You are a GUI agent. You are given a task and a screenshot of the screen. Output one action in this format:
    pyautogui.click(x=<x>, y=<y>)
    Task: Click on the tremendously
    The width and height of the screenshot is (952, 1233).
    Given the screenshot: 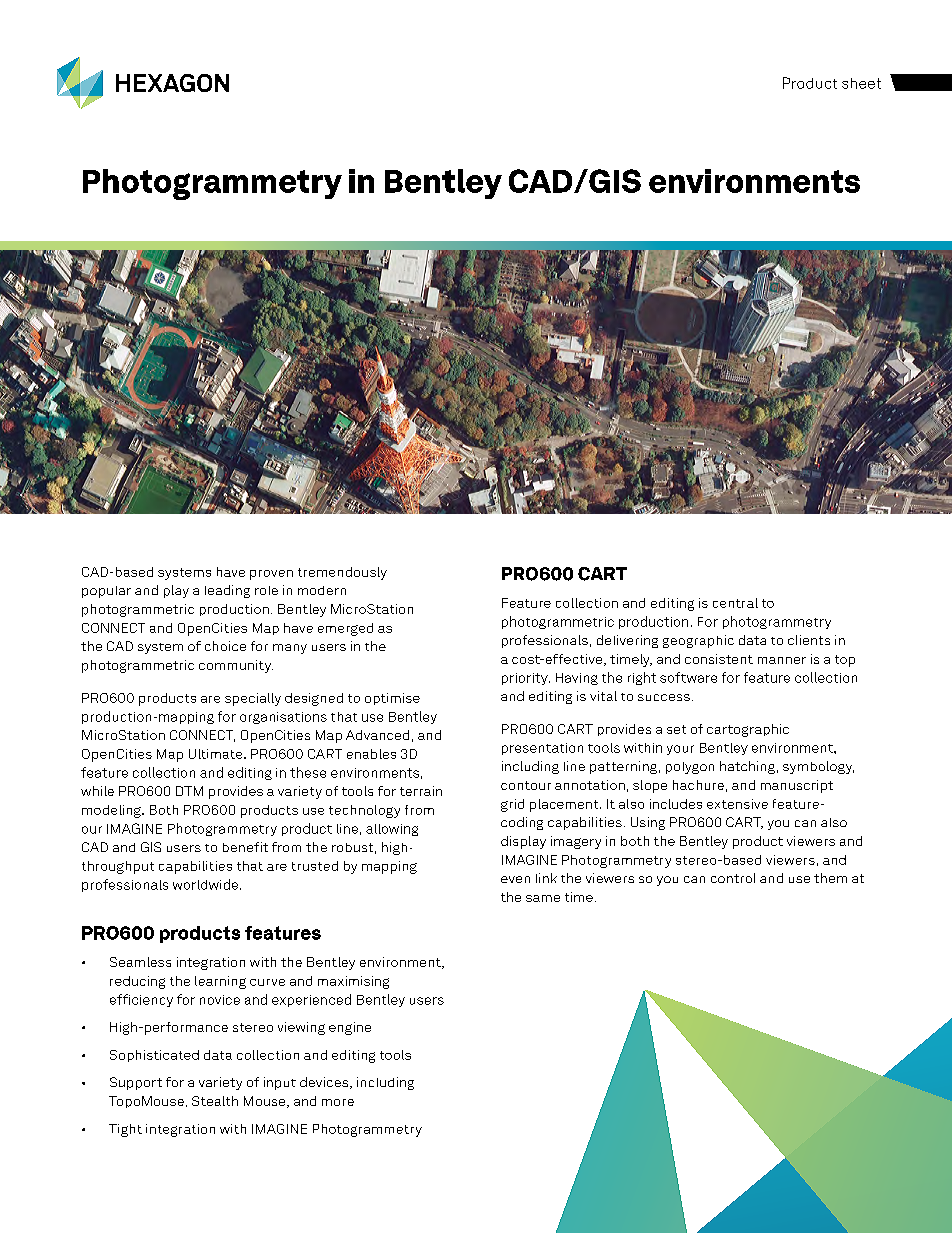 What is the action you would take?
    pyautogui.click(x=342, y=573)
